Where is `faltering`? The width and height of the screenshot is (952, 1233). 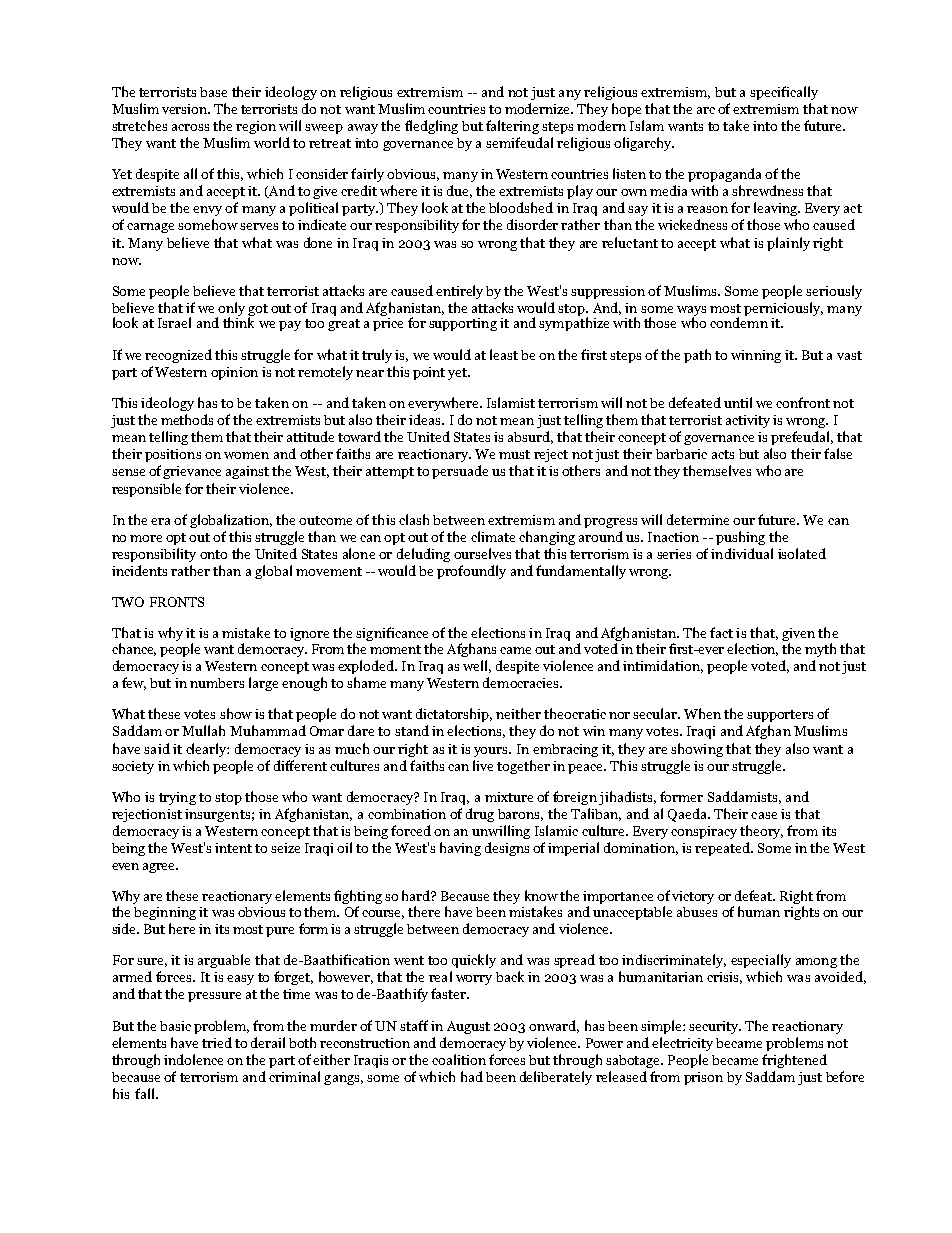
faltering is located at coordinates (512, 127).
